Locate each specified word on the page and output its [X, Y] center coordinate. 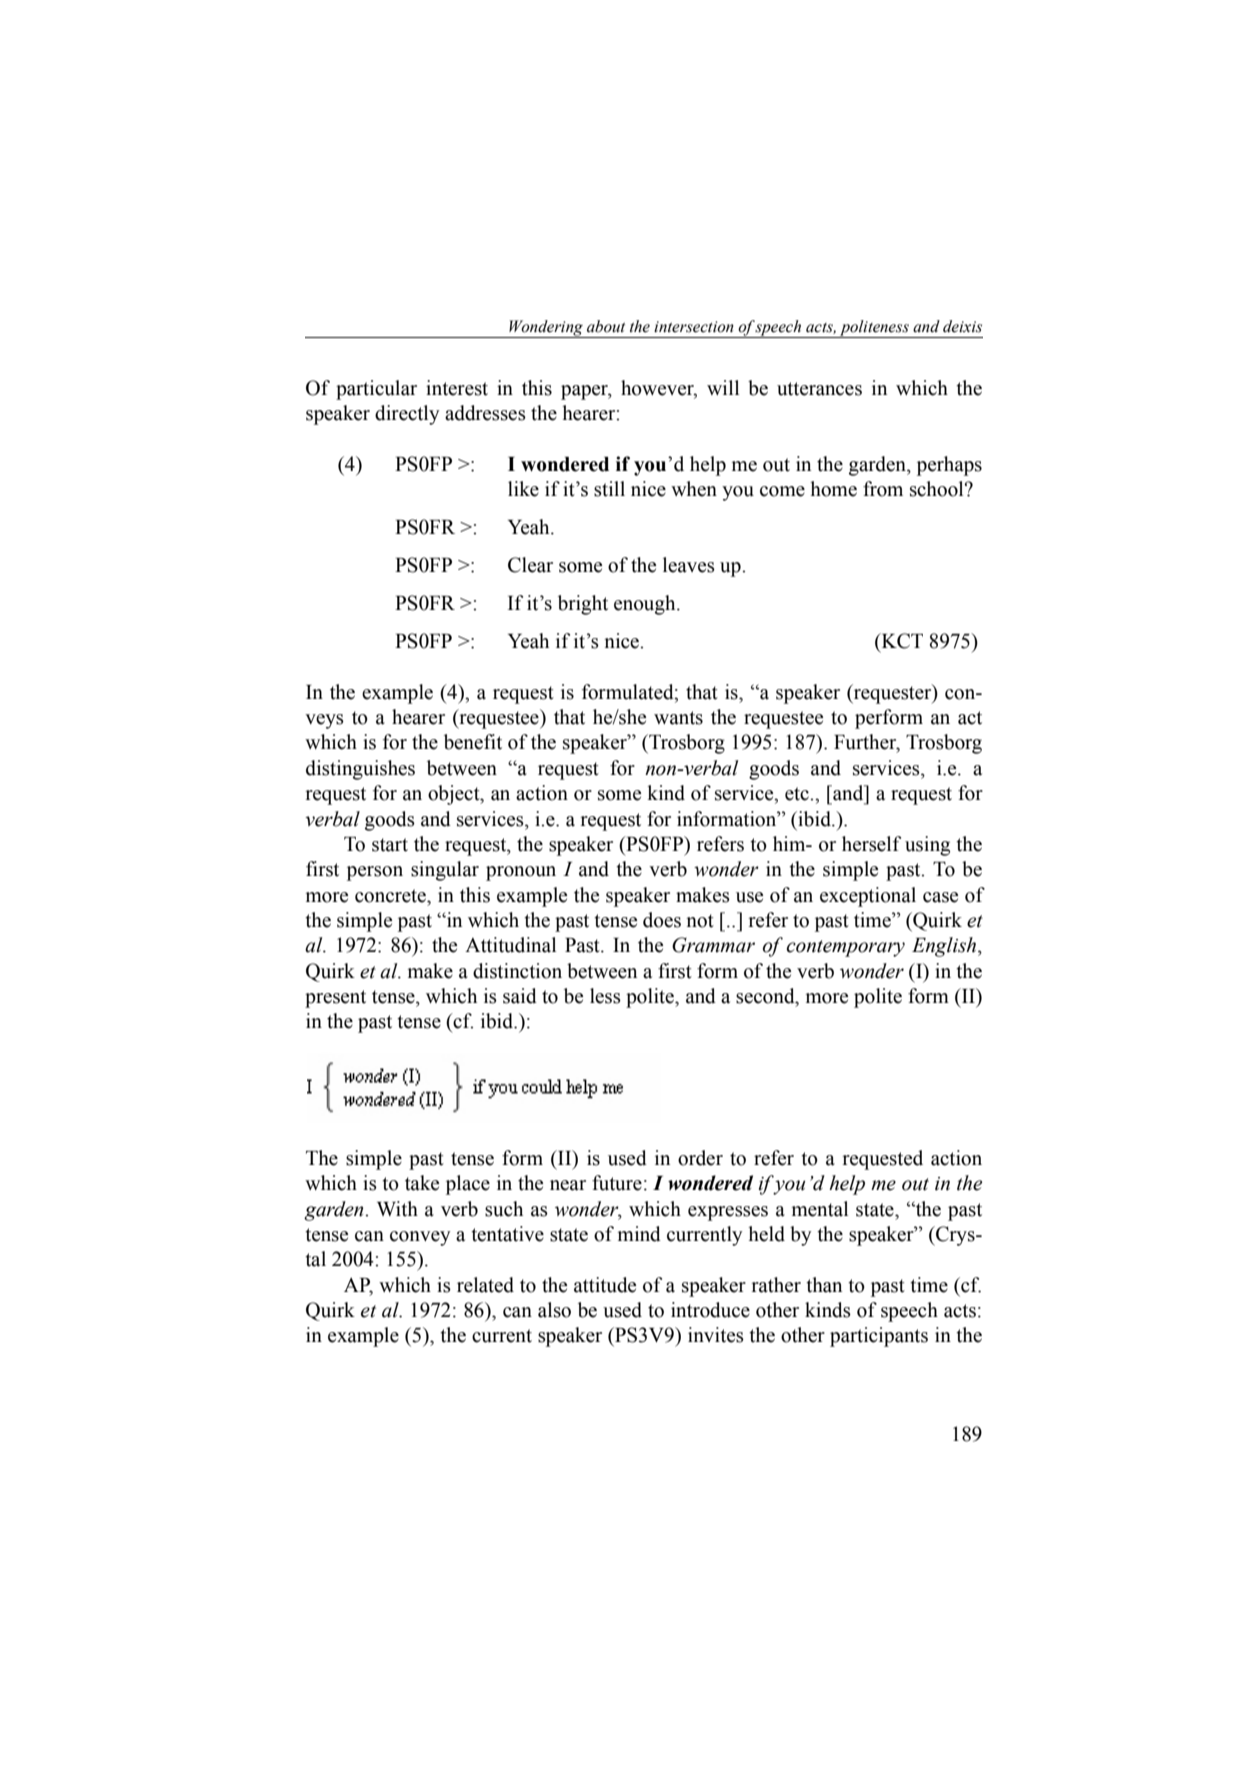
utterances [819, 389]
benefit [473, 742]
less [605, 996]
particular [376, 390]
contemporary [846, 948]
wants [678, 718]
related [485, 1285]
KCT [901, 642]
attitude [605, 1285]
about [606, 326]
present [335, 999]
